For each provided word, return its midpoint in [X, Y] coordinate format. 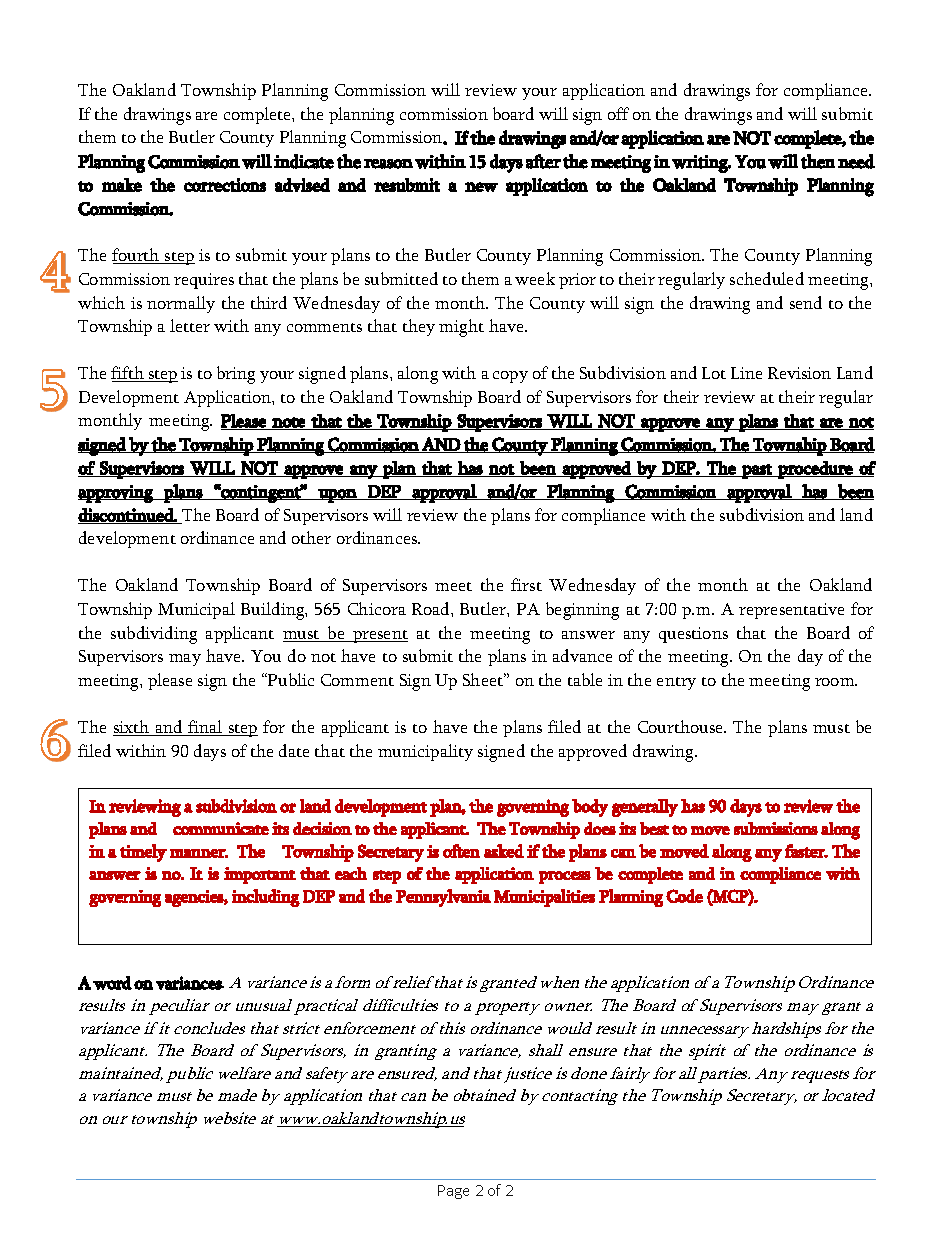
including [266, 898]
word [112, 983]
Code [684, 896]
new [481, 187]
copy [510, 377]
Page [453, 1192]
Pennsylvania [443, 898]
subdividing [154, 635]
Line [746, 373]
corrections [225, 185]
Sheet [484, 679]
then [818, 161]
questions [693, 635]
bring [236, 375]
